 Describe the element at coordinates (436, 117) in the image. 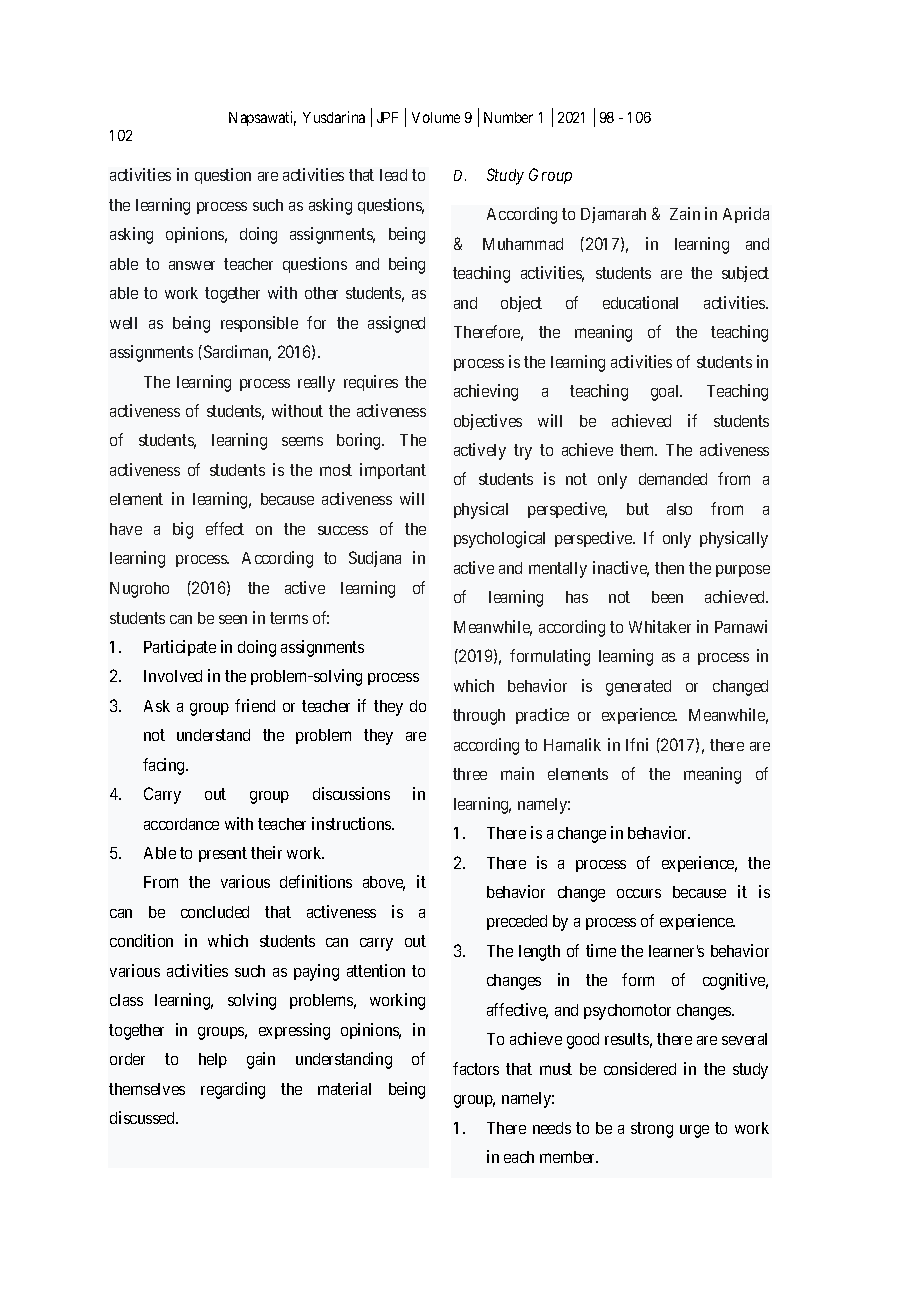

I see `Volume` at that location.
